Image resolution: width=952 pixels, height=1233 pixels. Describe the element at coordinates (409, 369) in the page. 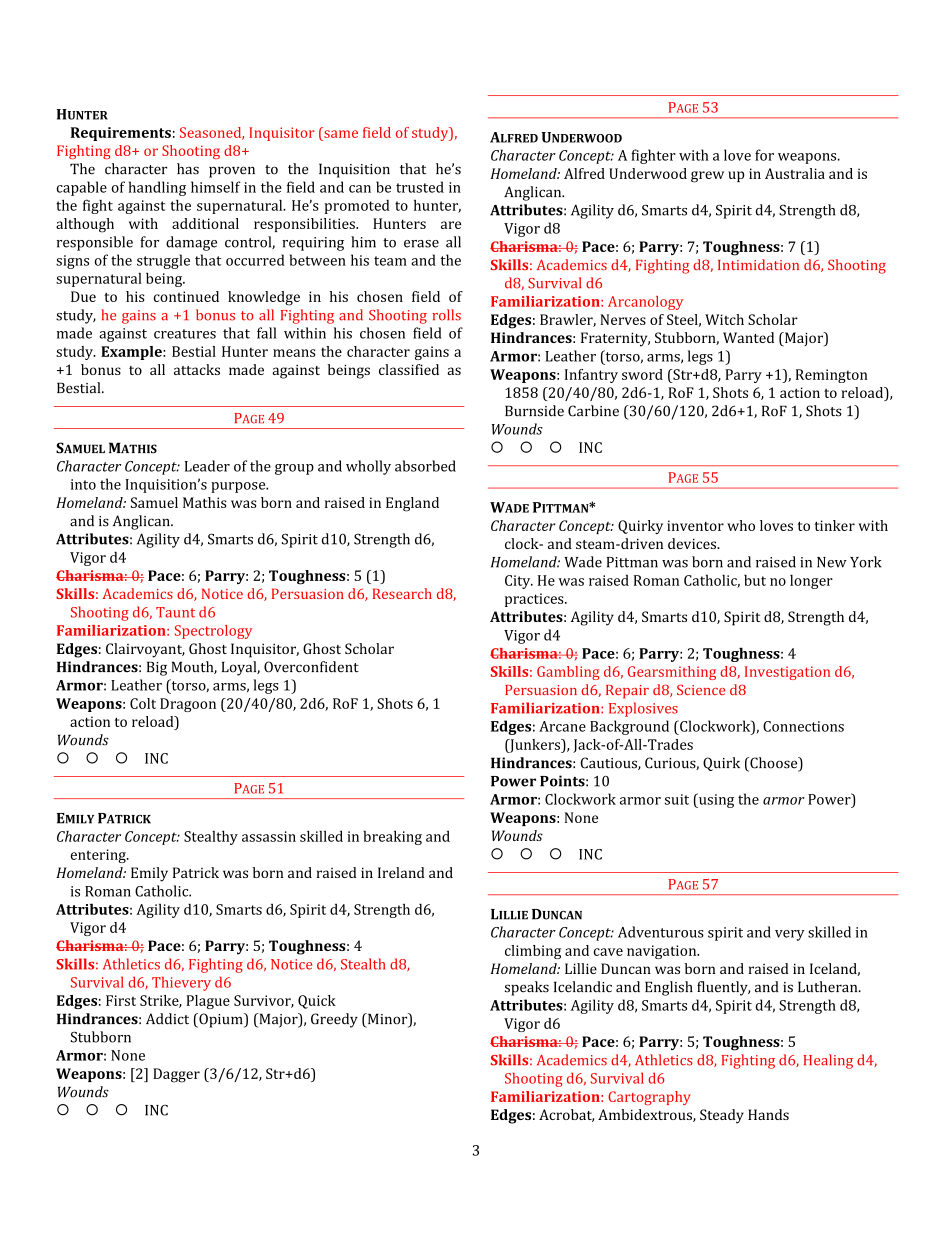

I see `classified` at that location.
